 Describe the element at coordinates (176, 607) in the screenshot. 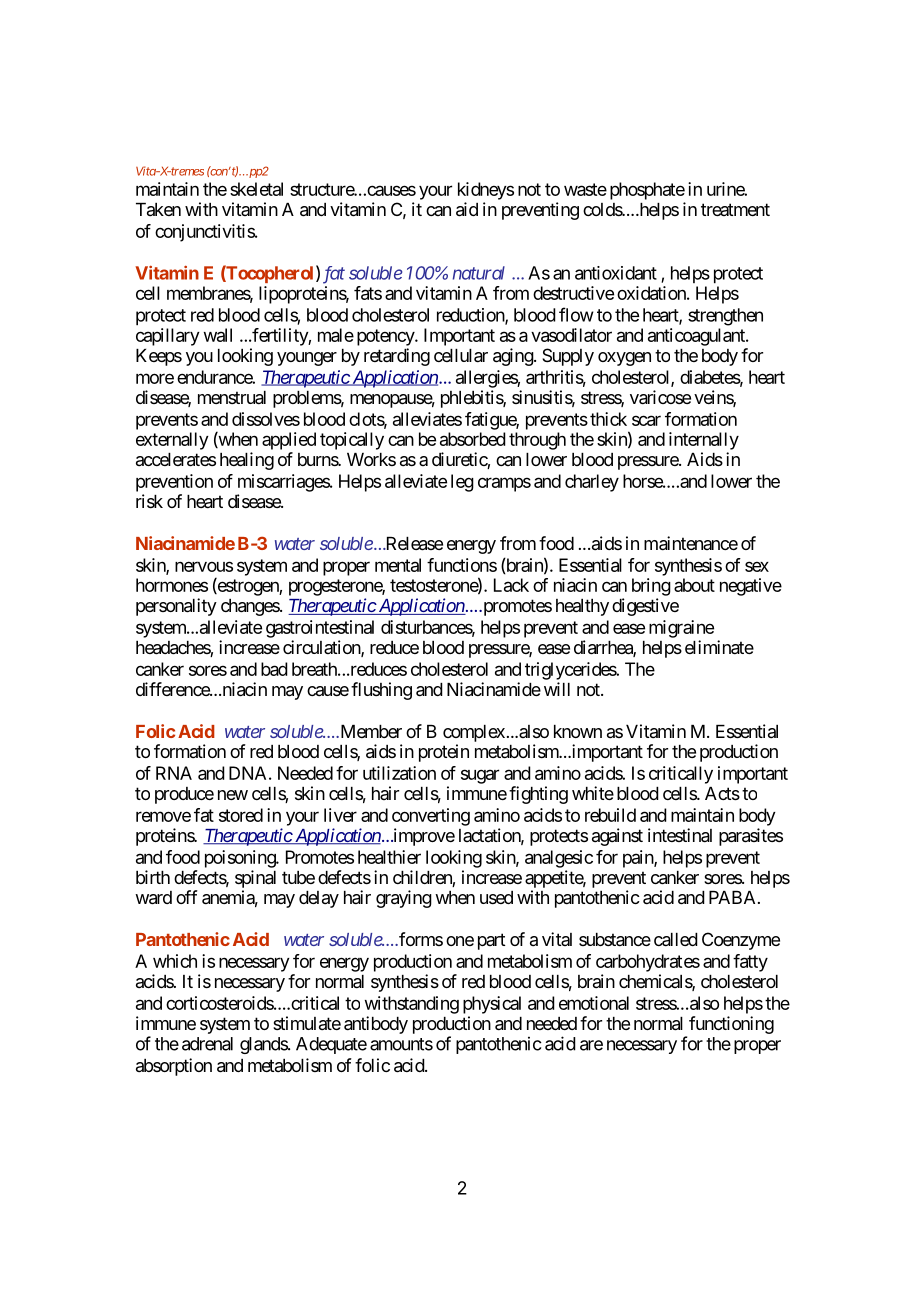

I see `personality` at that location.
